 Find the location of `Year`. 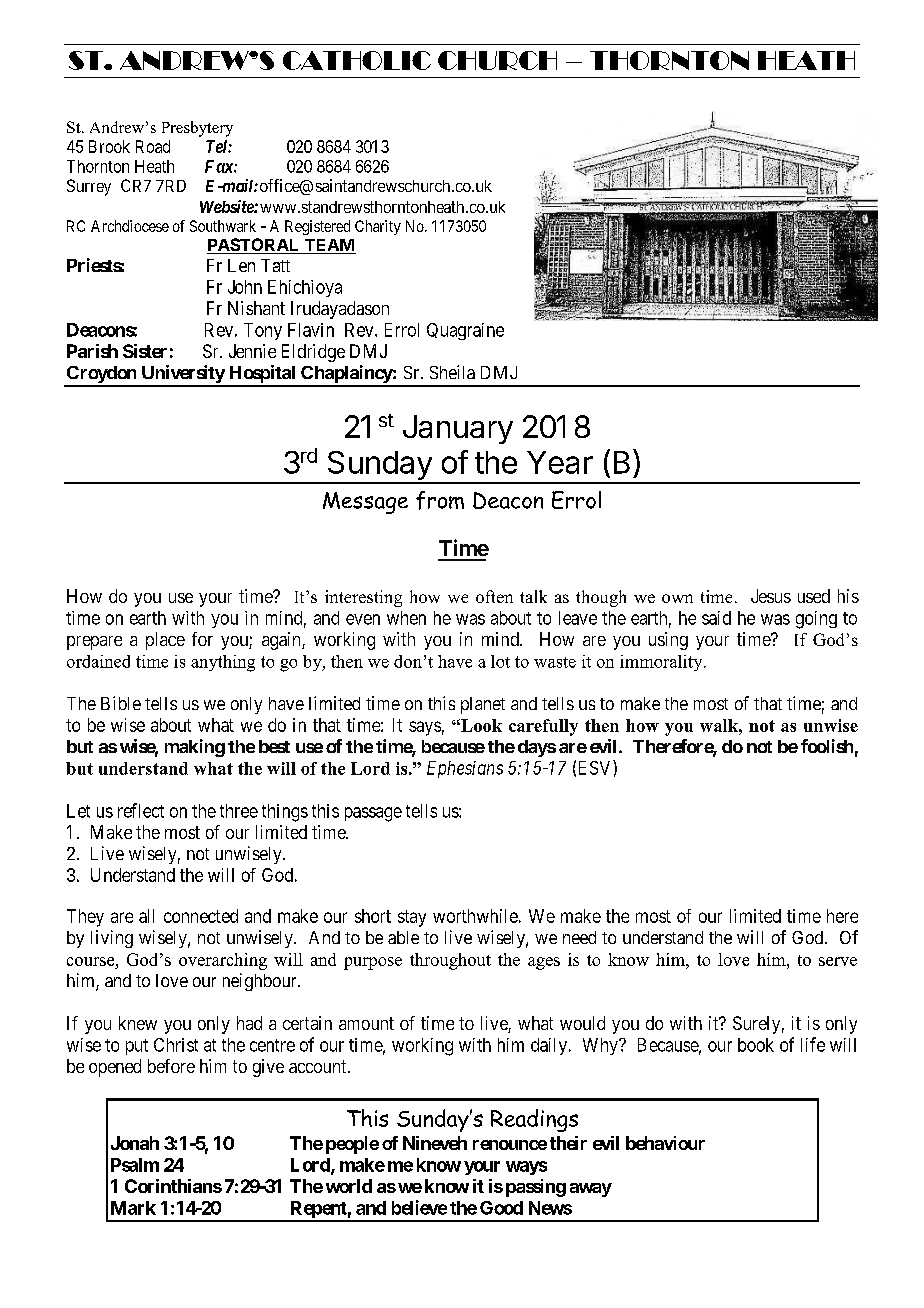

Year is located at coordinates (560, 462).
